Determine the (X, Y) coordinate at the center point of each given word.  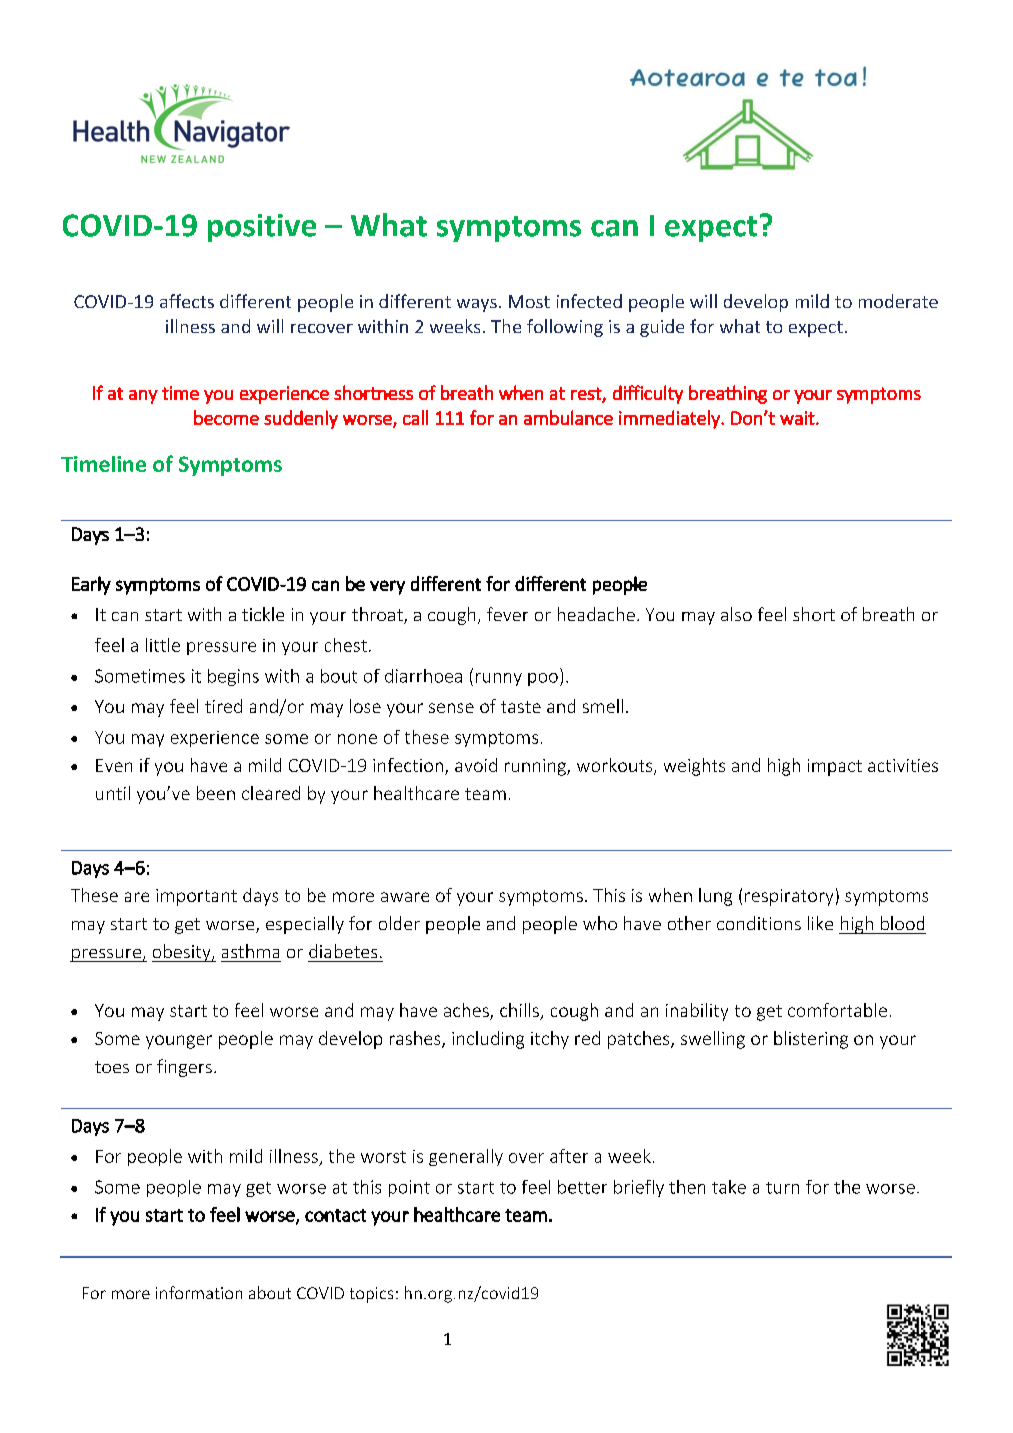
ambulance (568, 417)
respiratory (789, 897)
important (196, 897)
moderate (898, 301)
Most (529, 301)
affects (187, 301)
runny (499, 679)
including (488, 1040)
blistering (811, 1040)
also (736, 614)
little (163, 645)
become (226, 417)
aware (405, 897)
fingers (184, 1068)
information (199, 1292)
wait (798, 418)
